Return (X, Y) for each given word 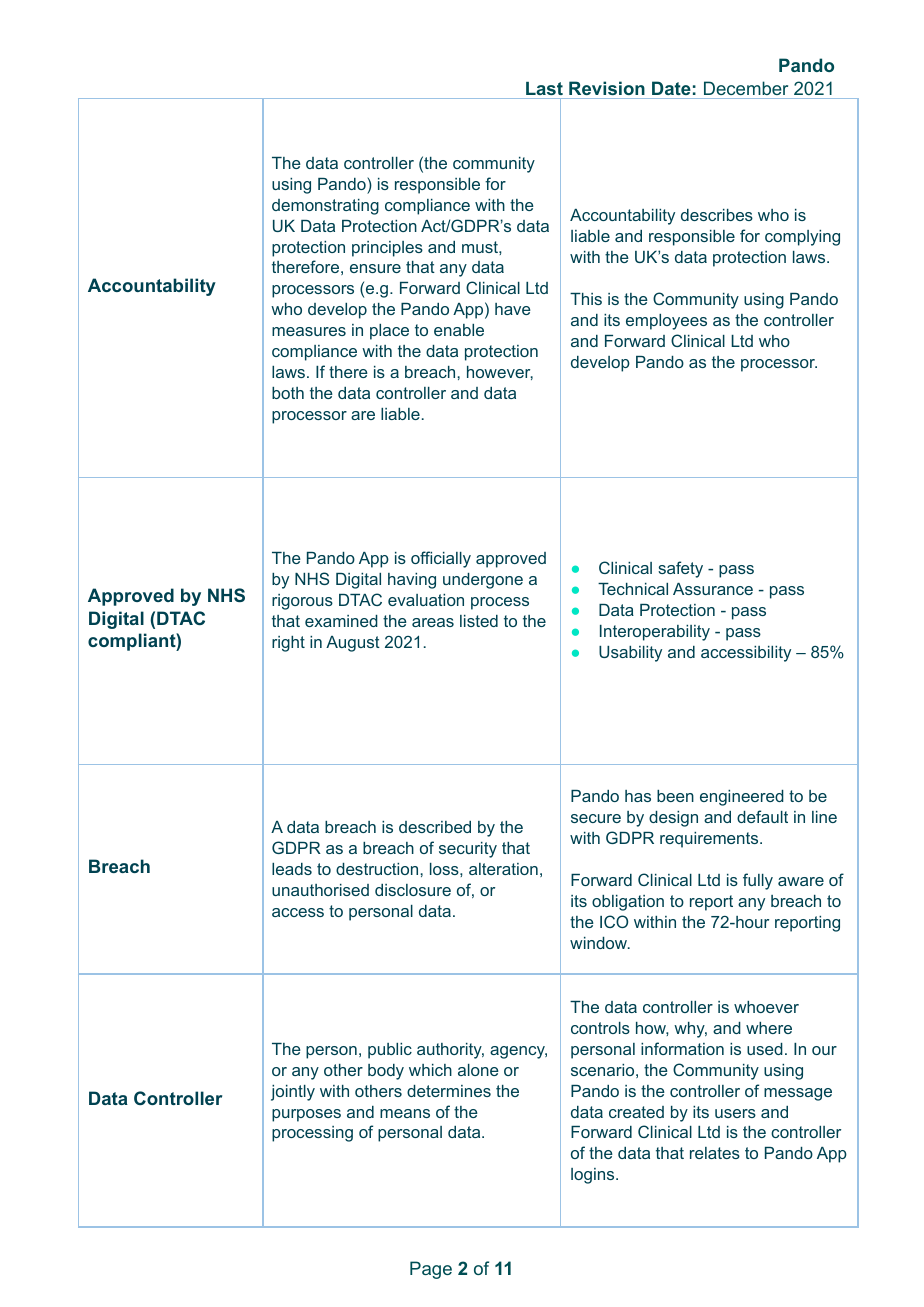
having (412, 581)
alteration (503, 869)
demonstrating (325, 207)
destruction (378, 869)
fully (758, 881)
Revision (607, 88)
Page (431, 1270)
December (746, 88)
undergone (483, 581)
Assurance (713, 589)
